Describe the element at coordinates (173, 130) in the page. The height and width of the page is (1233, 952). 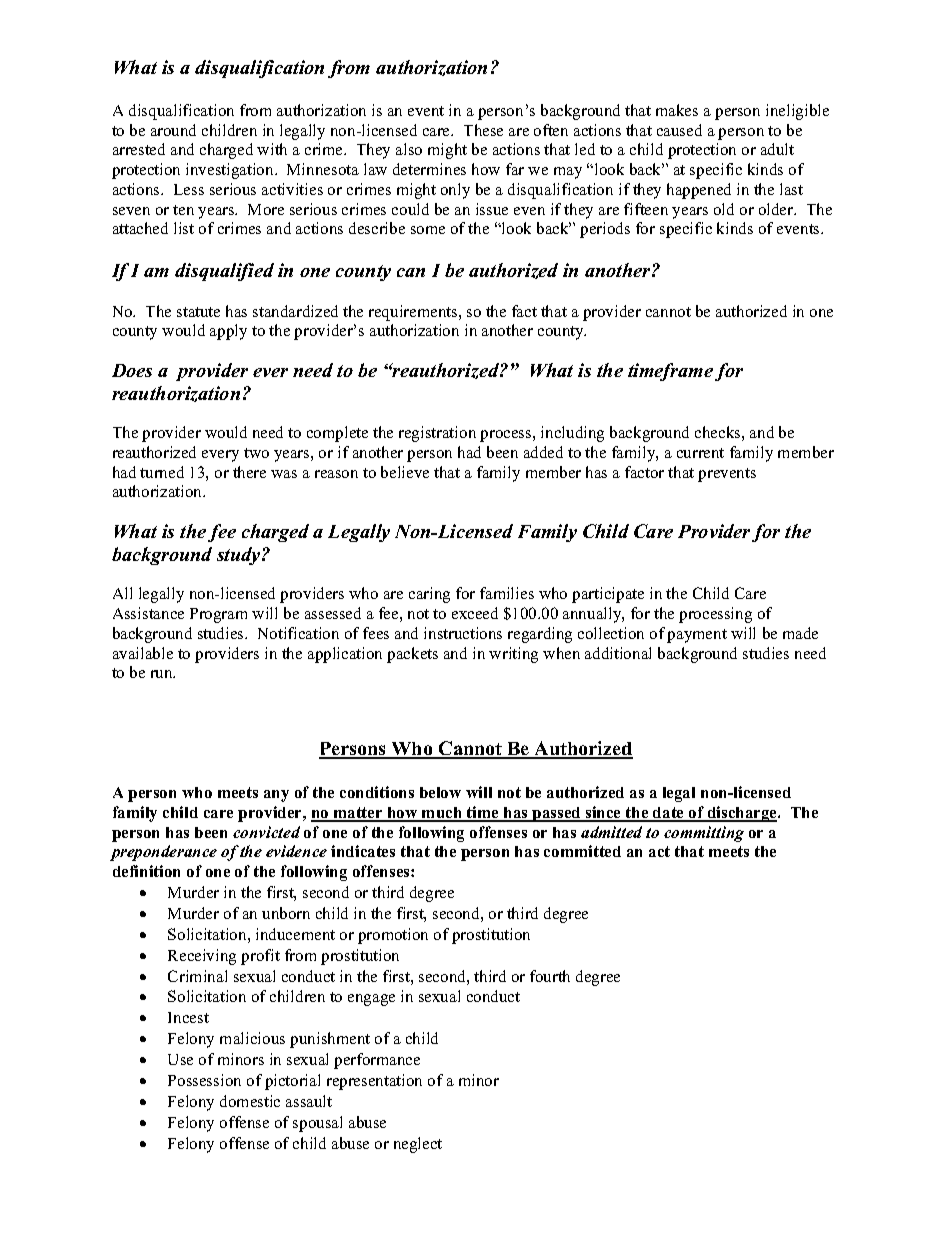
I see `around` at that location.
